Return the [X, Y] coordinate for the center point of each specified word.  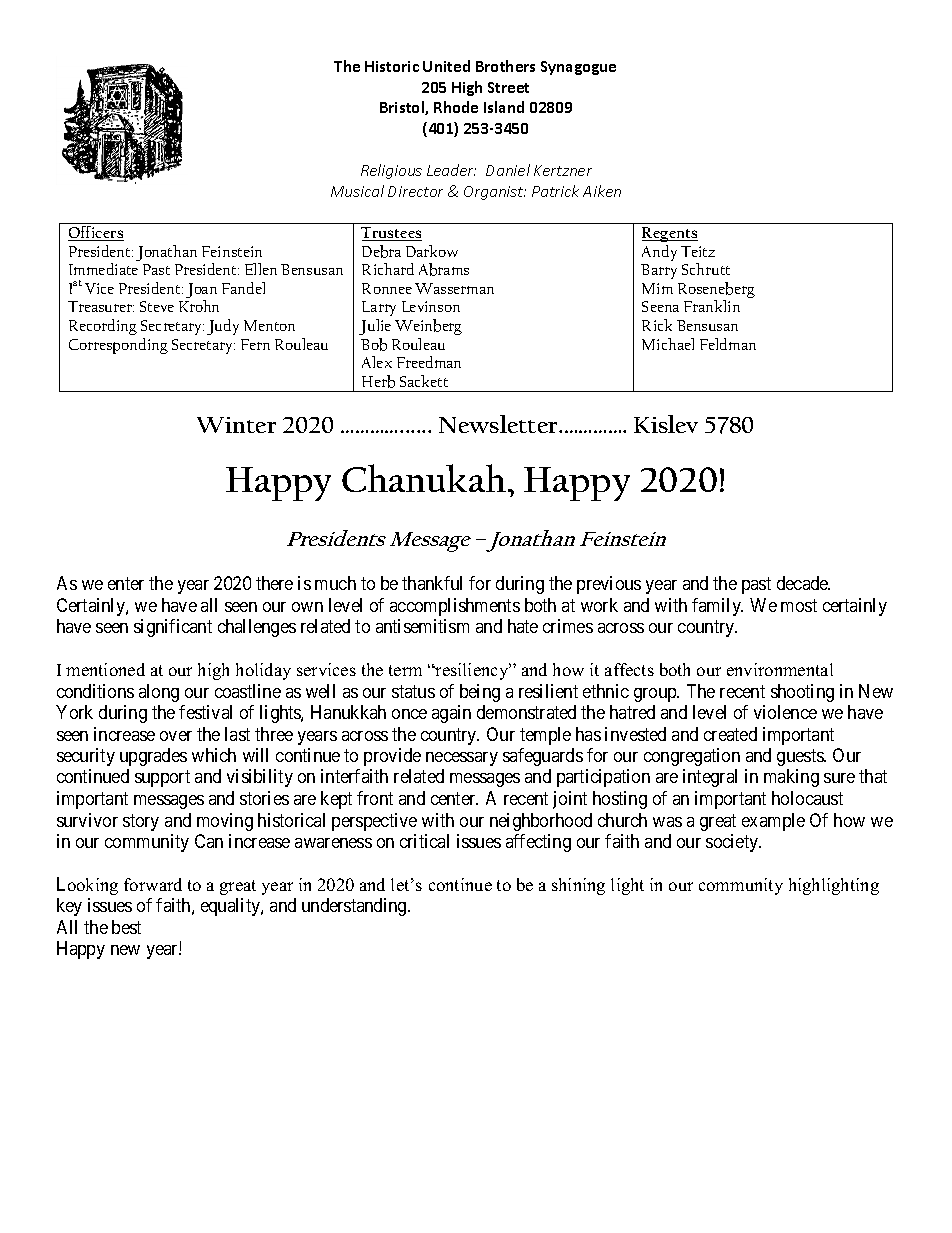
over [176, 736]
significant [173, 628]
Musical [357, 191]
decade [803, 583]
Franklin [712, 306]
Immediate [103, 269]
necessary [462, 759]
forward [153, 884]
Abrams [444, 269]
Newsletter [500, 424]
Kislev [666, 424]
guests [801, 757]
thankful [432, 583]
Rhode [456, 107]
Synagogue [578, 68]
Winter [236, 425]
